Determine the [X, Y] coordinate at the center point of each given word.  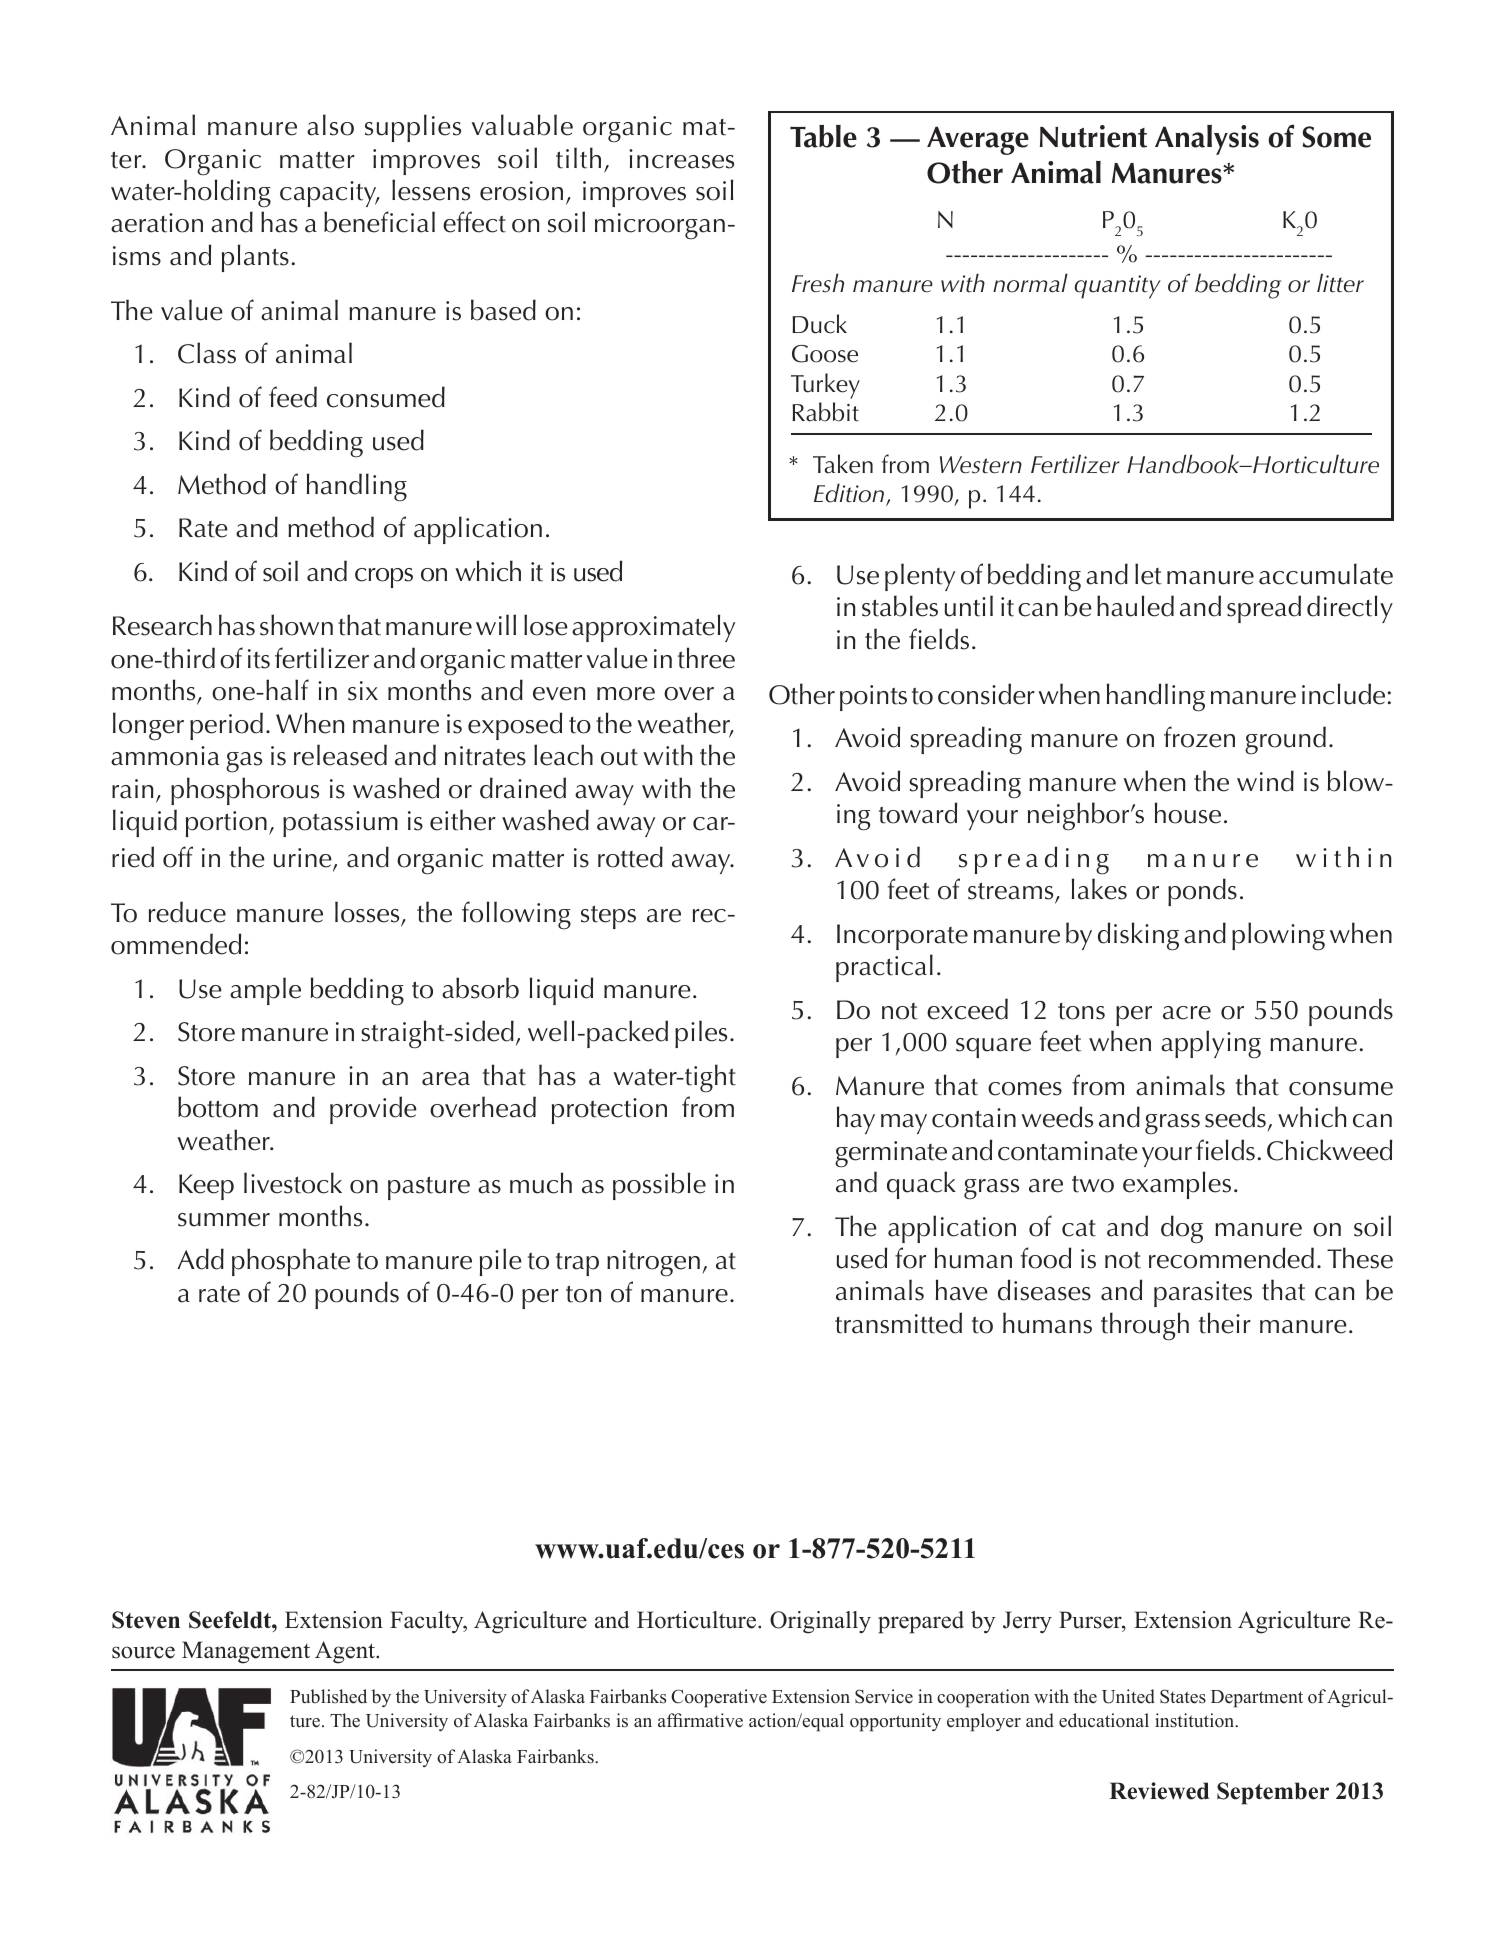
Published [328, 1696]
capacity [329, 194]
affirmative [700, 1720]
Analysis [1207, 140]
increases [681, 159]
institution [1196, 1720]
